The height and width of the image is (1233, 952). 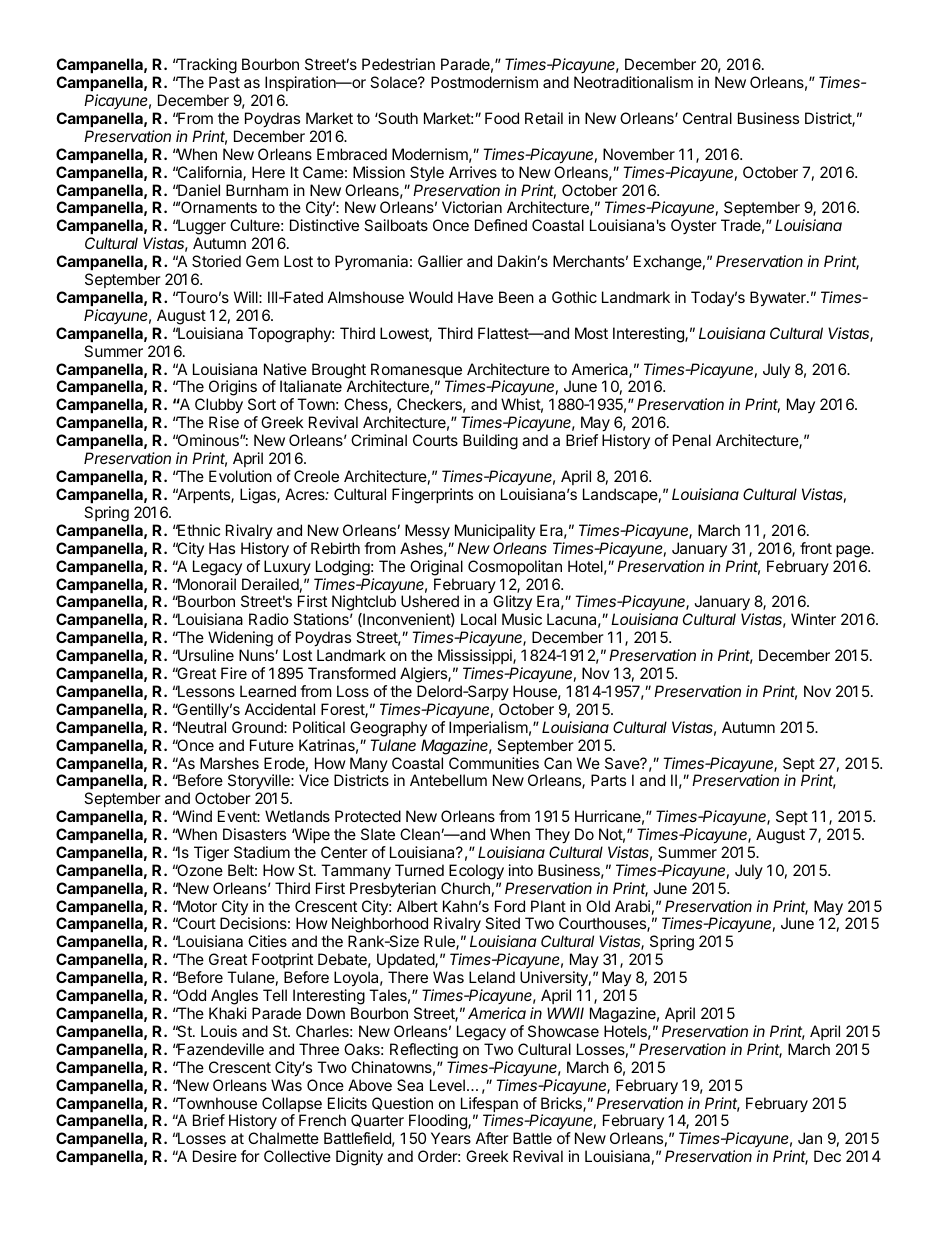 I want to click on Radio, so click(x=269, y=619).
